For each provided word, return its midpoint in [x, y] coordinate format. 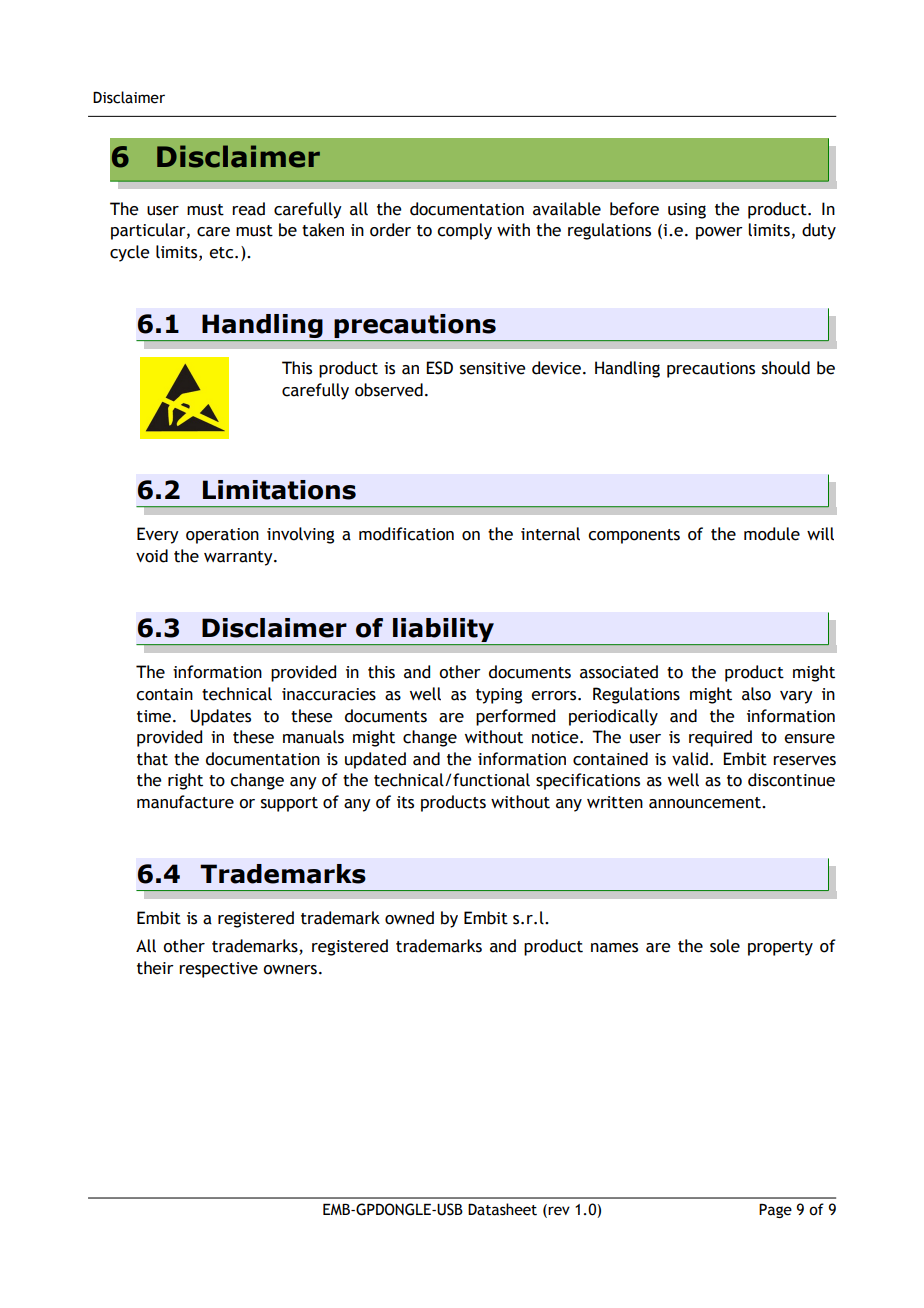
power [719, 233]
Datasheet [502, 1209]
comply [464, 231]
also [756, 694]
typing [499, 696]
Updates [220, 717]
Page [775, 1211]
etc [222, 253]
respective [218, 970]
